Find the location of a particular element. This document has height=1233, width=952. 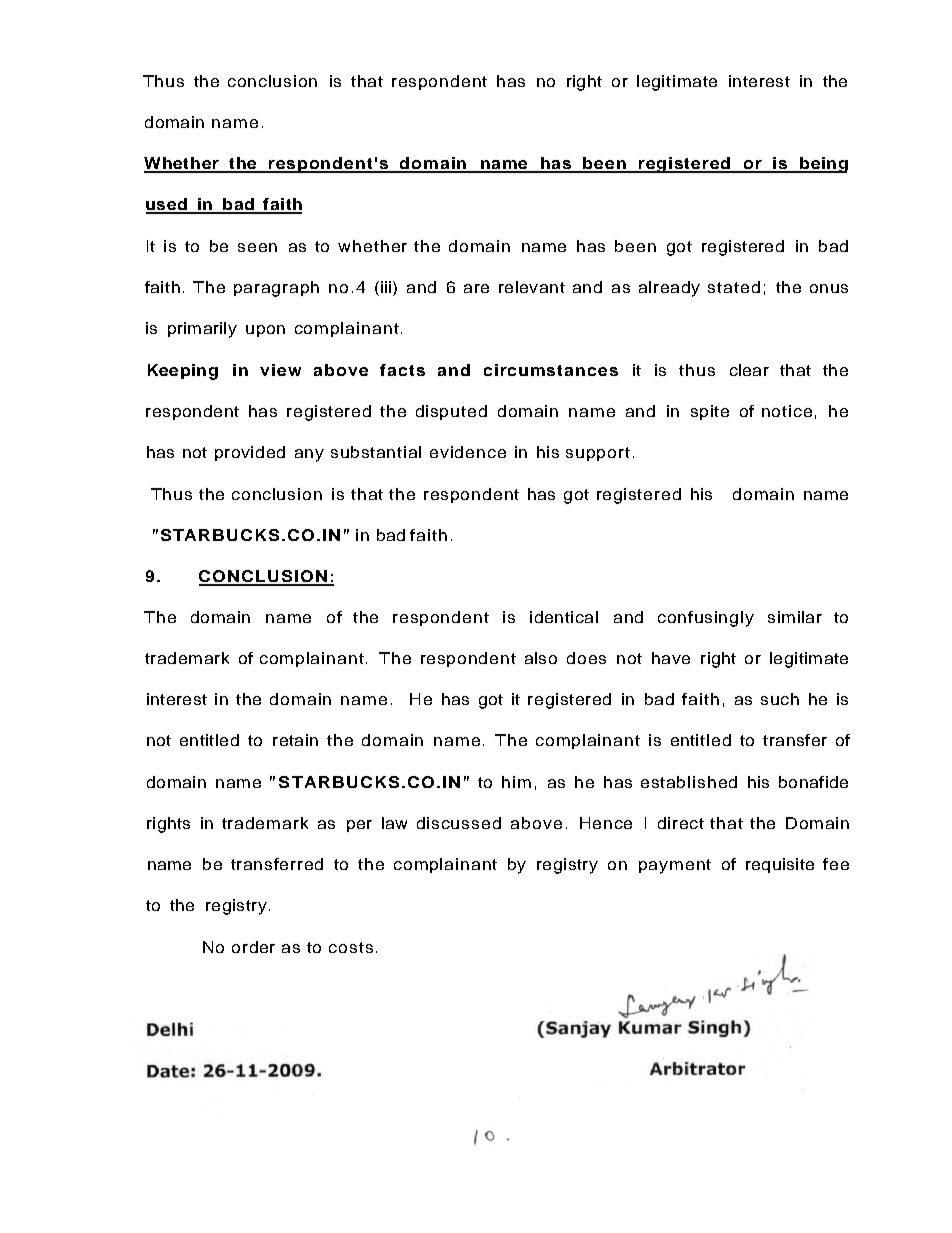

used is located at coordinates (167, 205).
